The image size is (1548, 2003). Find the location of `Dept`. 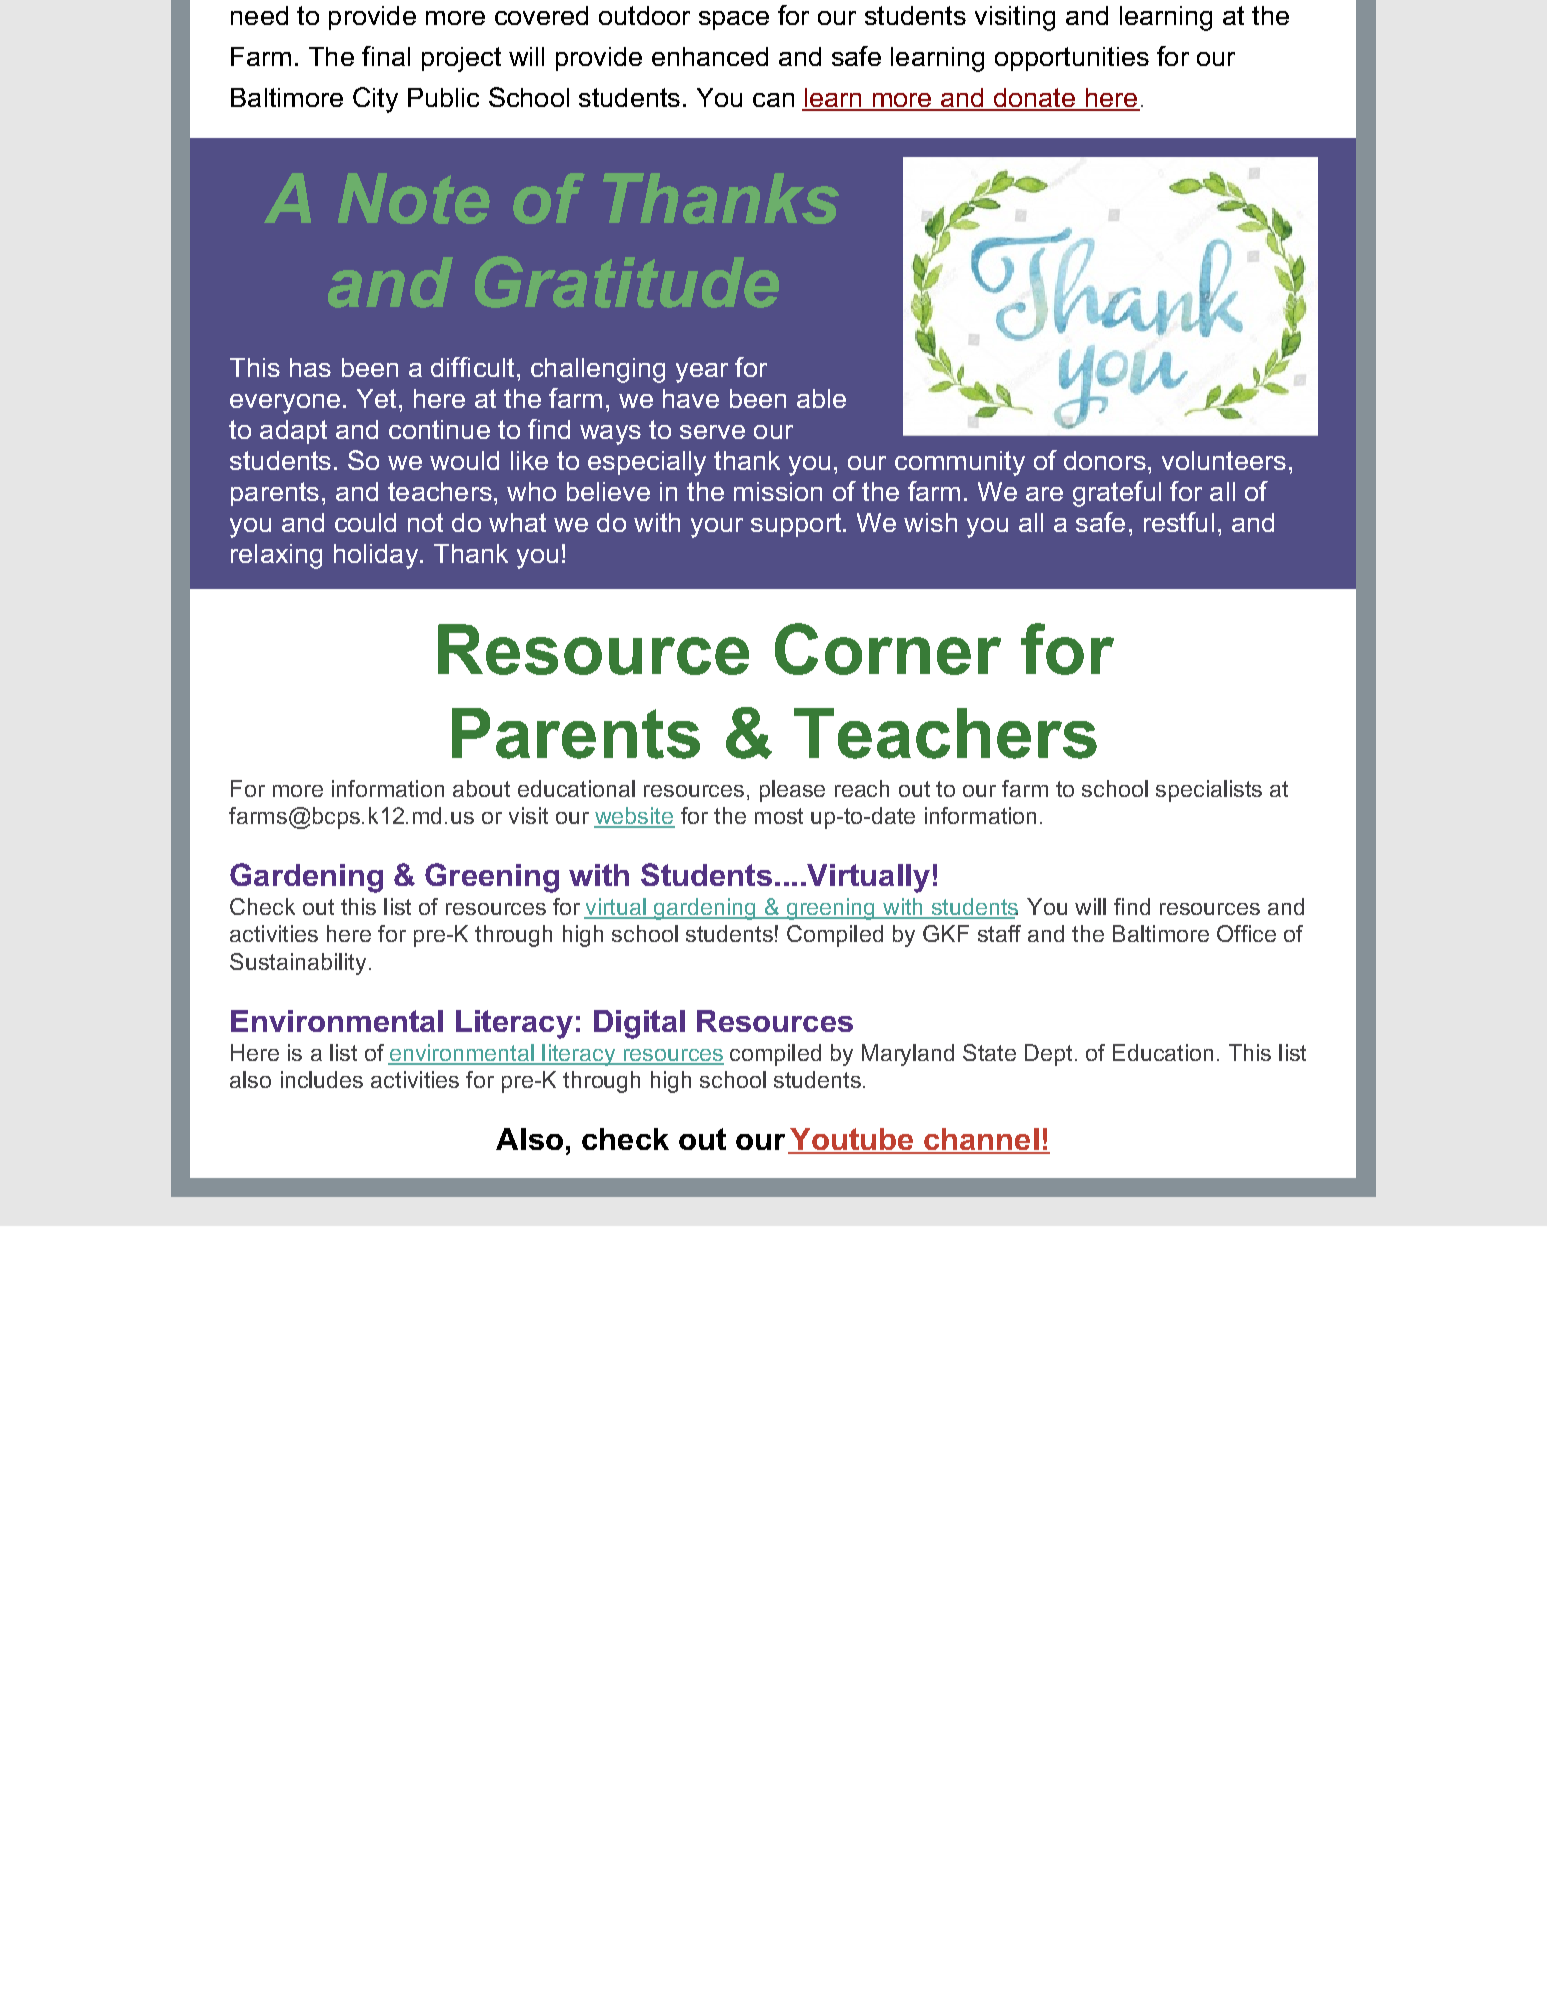

Dept is located at coordinates (1048, 1055).
